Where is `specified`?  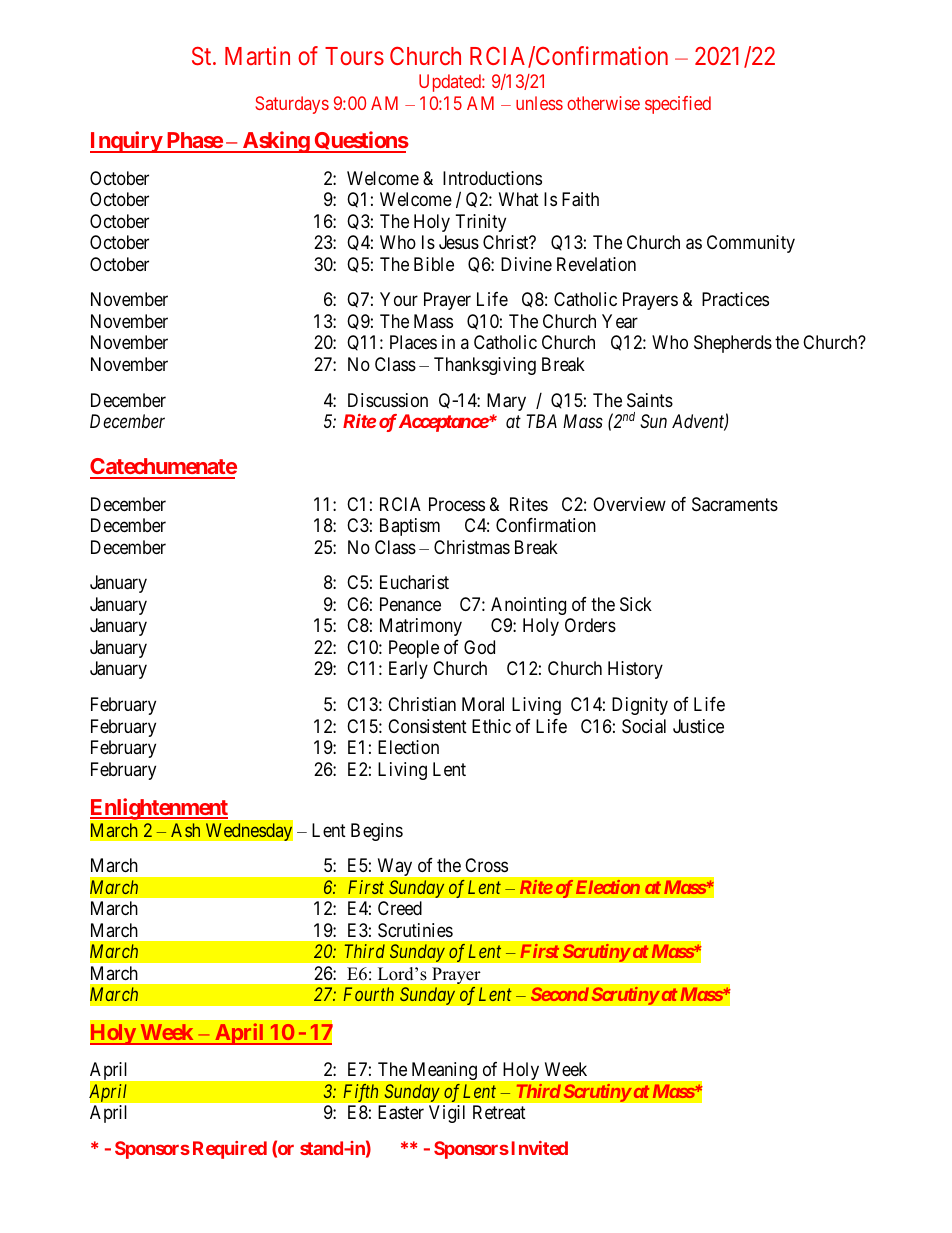
specified is located at coordinates (678, 105).
